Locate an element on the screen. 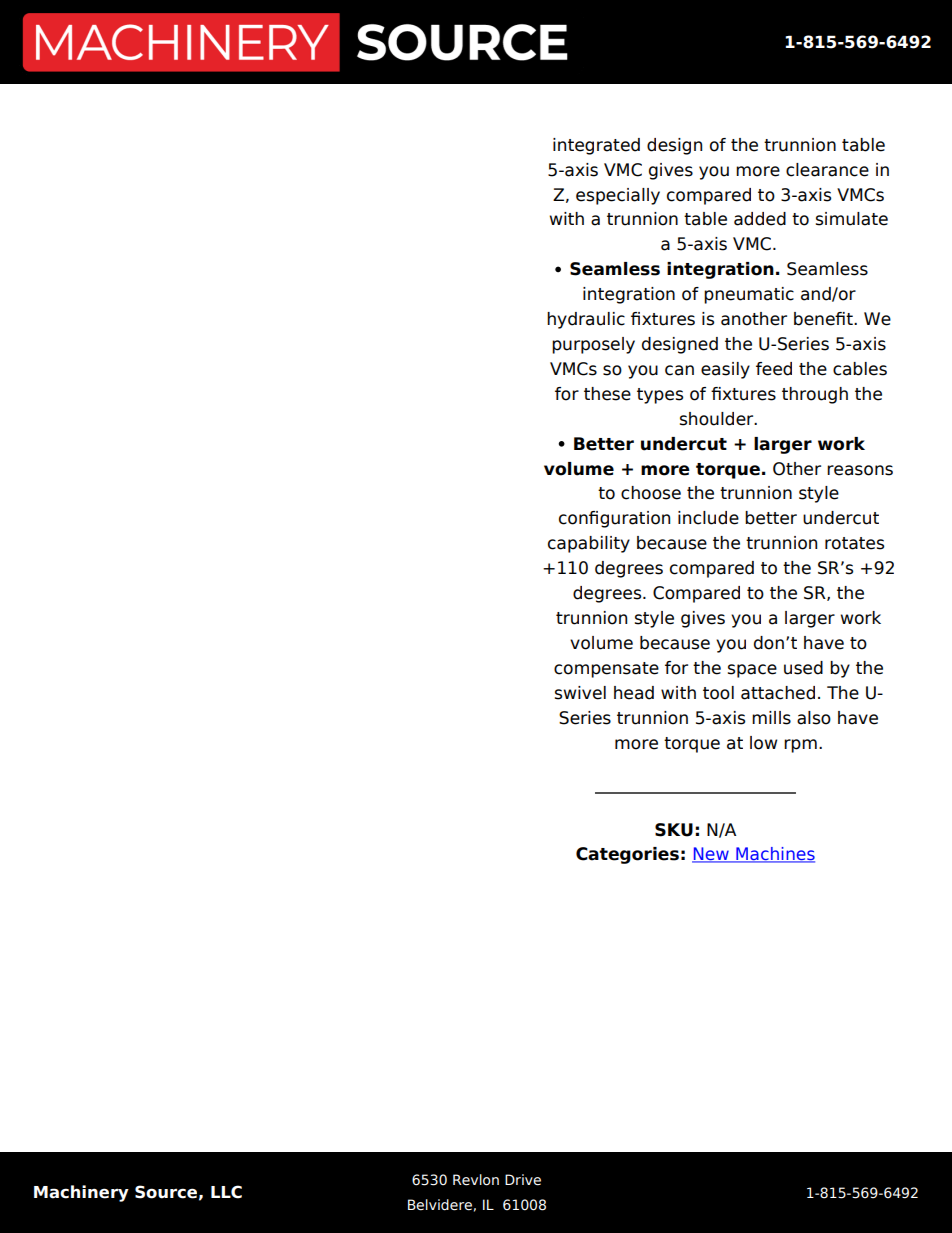 The image size is (952, 1233). Drive is located at coordinates (523, 1180).
